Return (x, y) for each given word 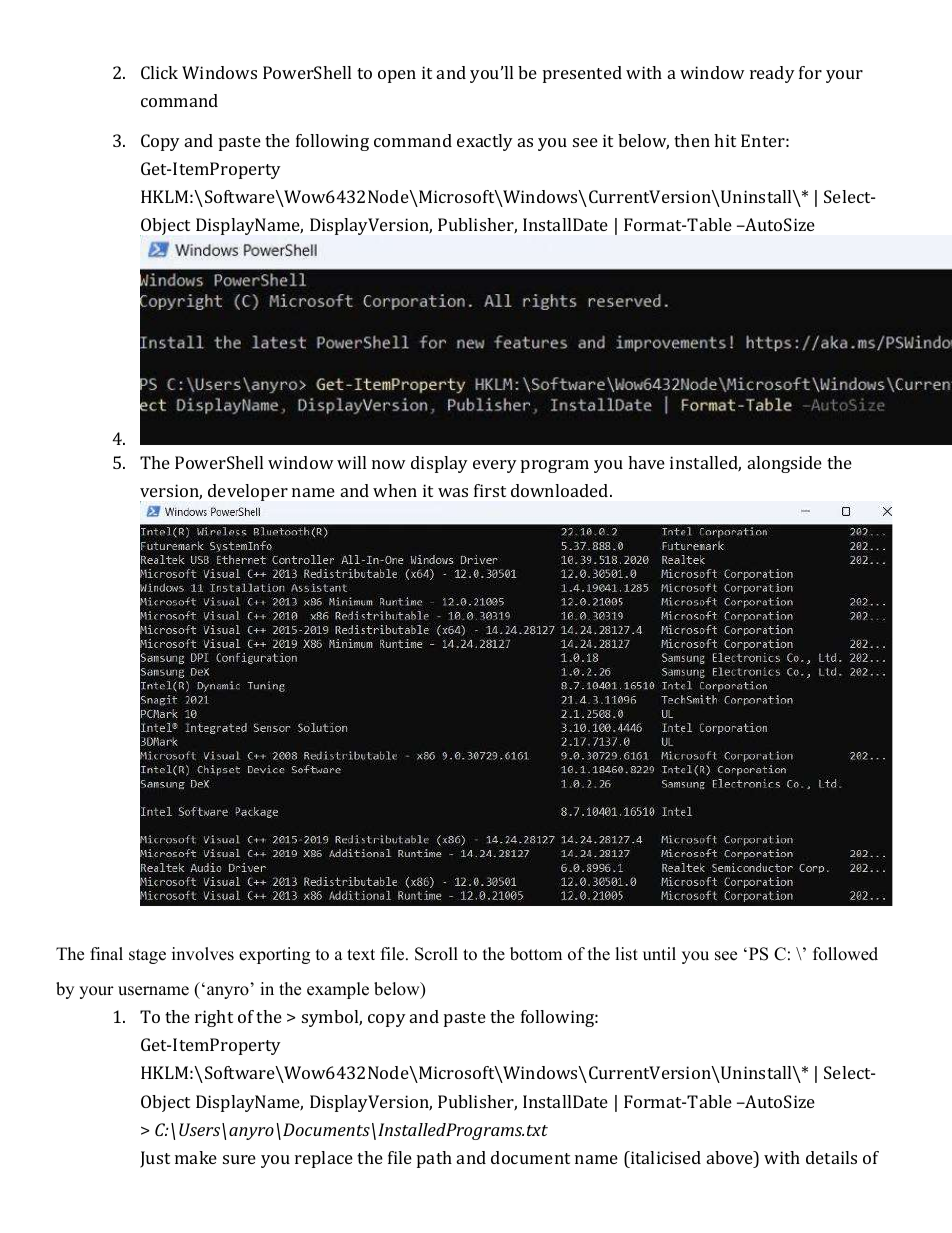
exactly (485, 142)
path (434, 1159)
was (453, 492)
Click (159, 72)
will (351, 462)
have (646, 462)
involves (203, 954)
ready (772, 74)
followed (845, 954)
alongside (785, 464)
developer (248, 492)
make (196, 1157)
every (495, 466)
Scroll (436, 954)
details (831, 1157)
